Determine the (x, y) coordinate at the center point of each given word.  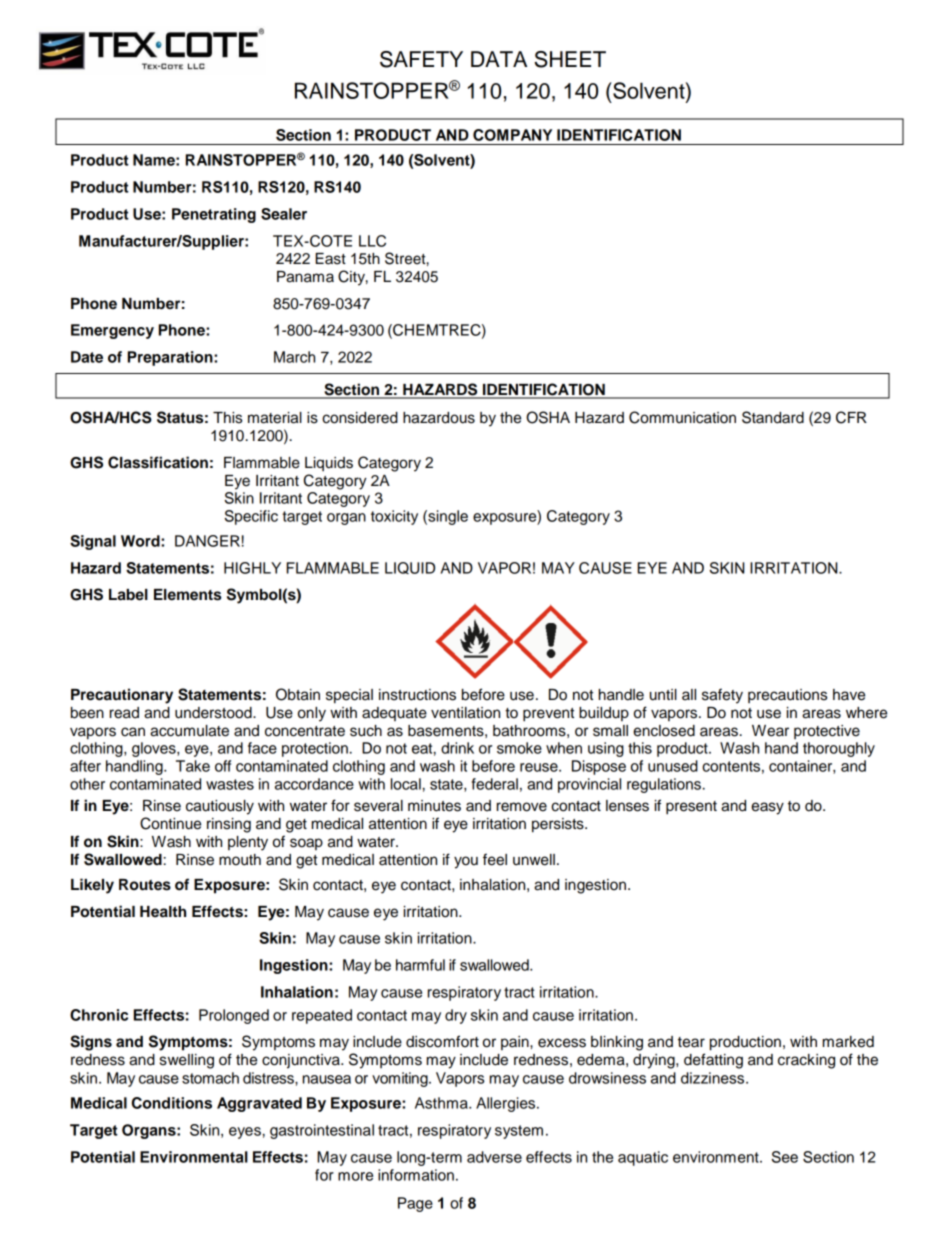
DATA (499, 59)
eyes (245, 1133)
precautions (787, 696)
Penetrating (214, 215)
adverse (494, 1157)
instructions (417, 695)
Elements (187, 595)
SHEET (570, 59)
